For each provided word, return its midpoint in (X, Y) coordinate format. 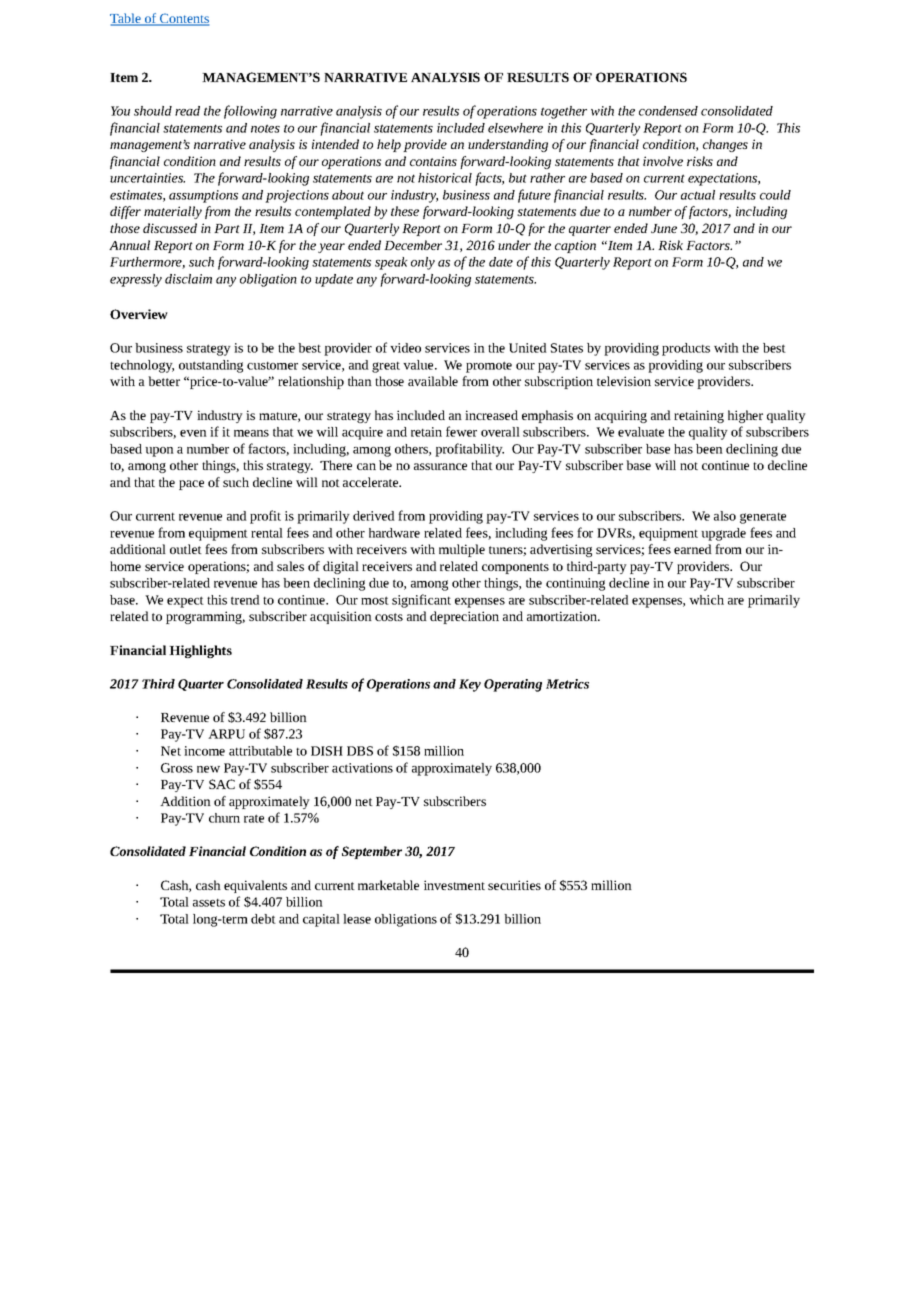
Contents (183, 19)
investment (454, 885)
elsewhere (515, 128)
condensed (668, 111)
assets (209, 903)
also (725, 516)
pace (191, 485)
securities (514, 885)
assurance (440, 466)
